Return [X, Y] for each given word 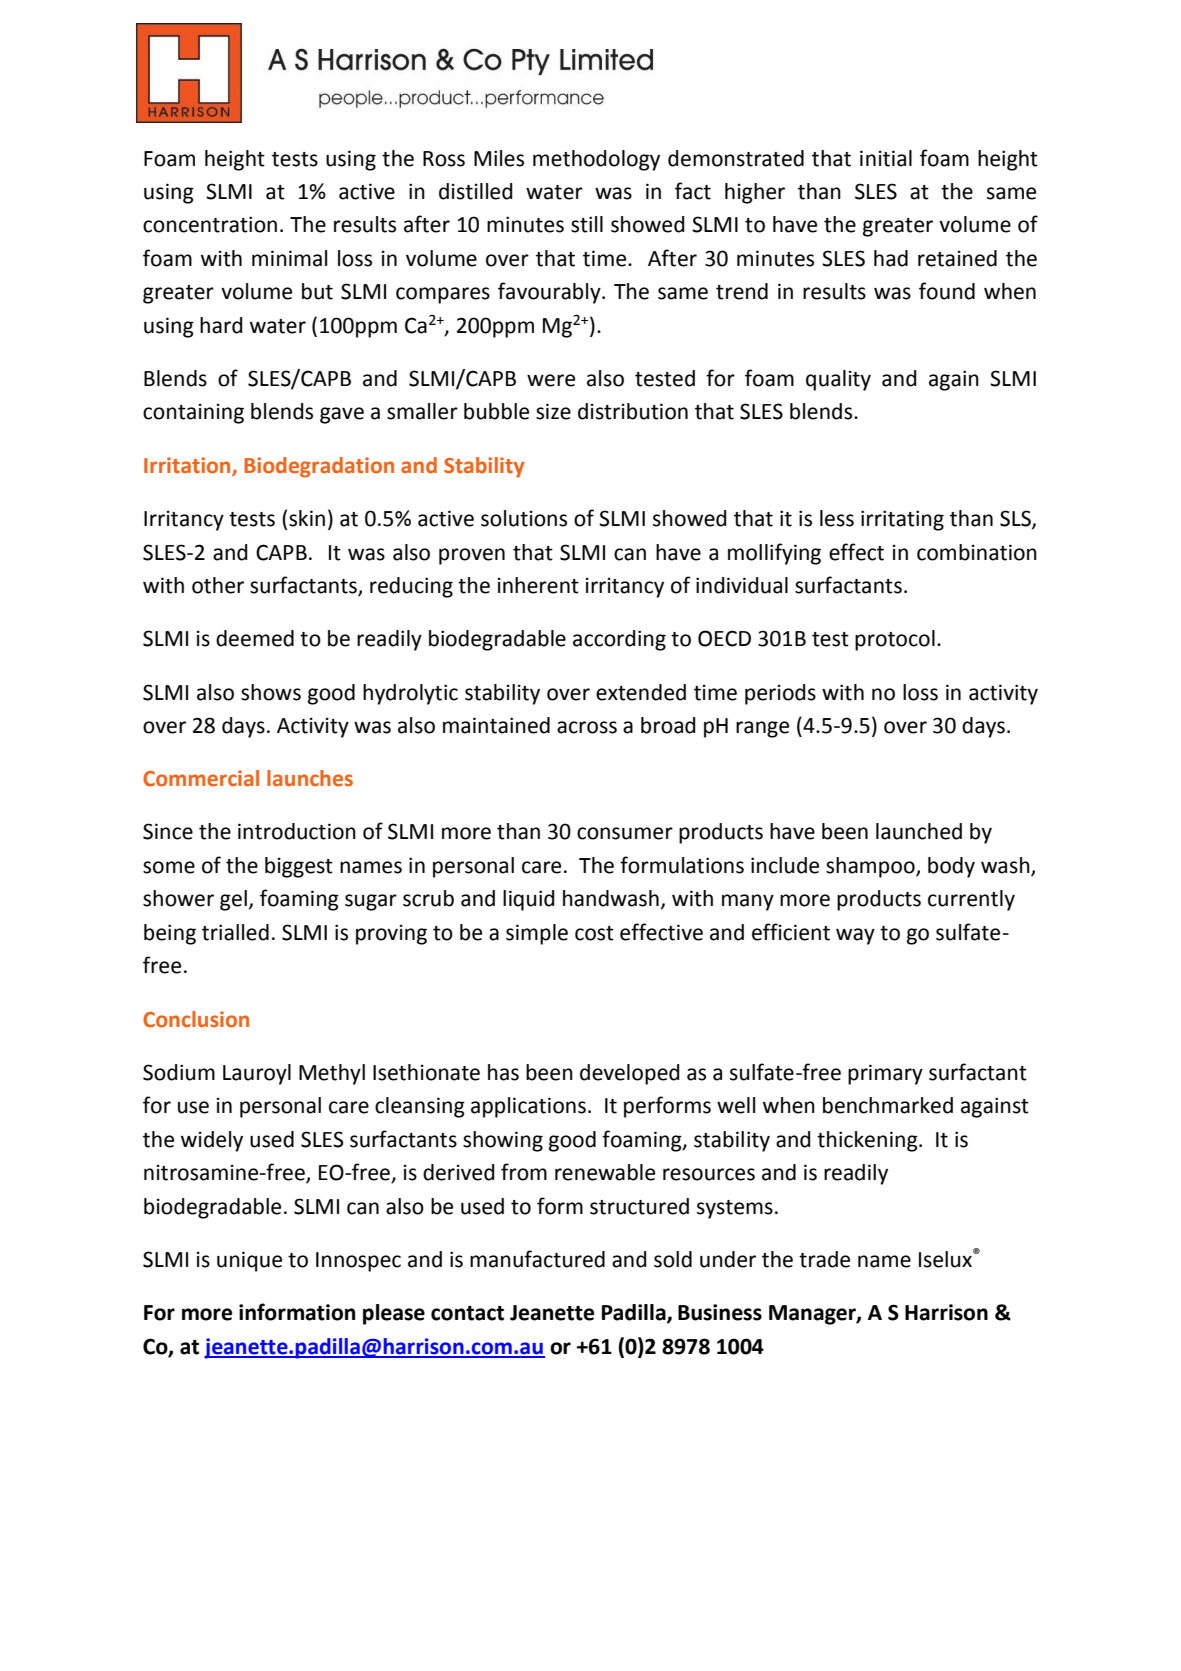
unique [249, 1261]
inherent [538, 585]
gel [233, 900]
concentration [210, 224]
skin [307, 518]
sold [673, 1259]
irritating [902, 520]
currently [971, 900]
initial [886, 158]
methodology [596, 160]
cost [594, 933]
